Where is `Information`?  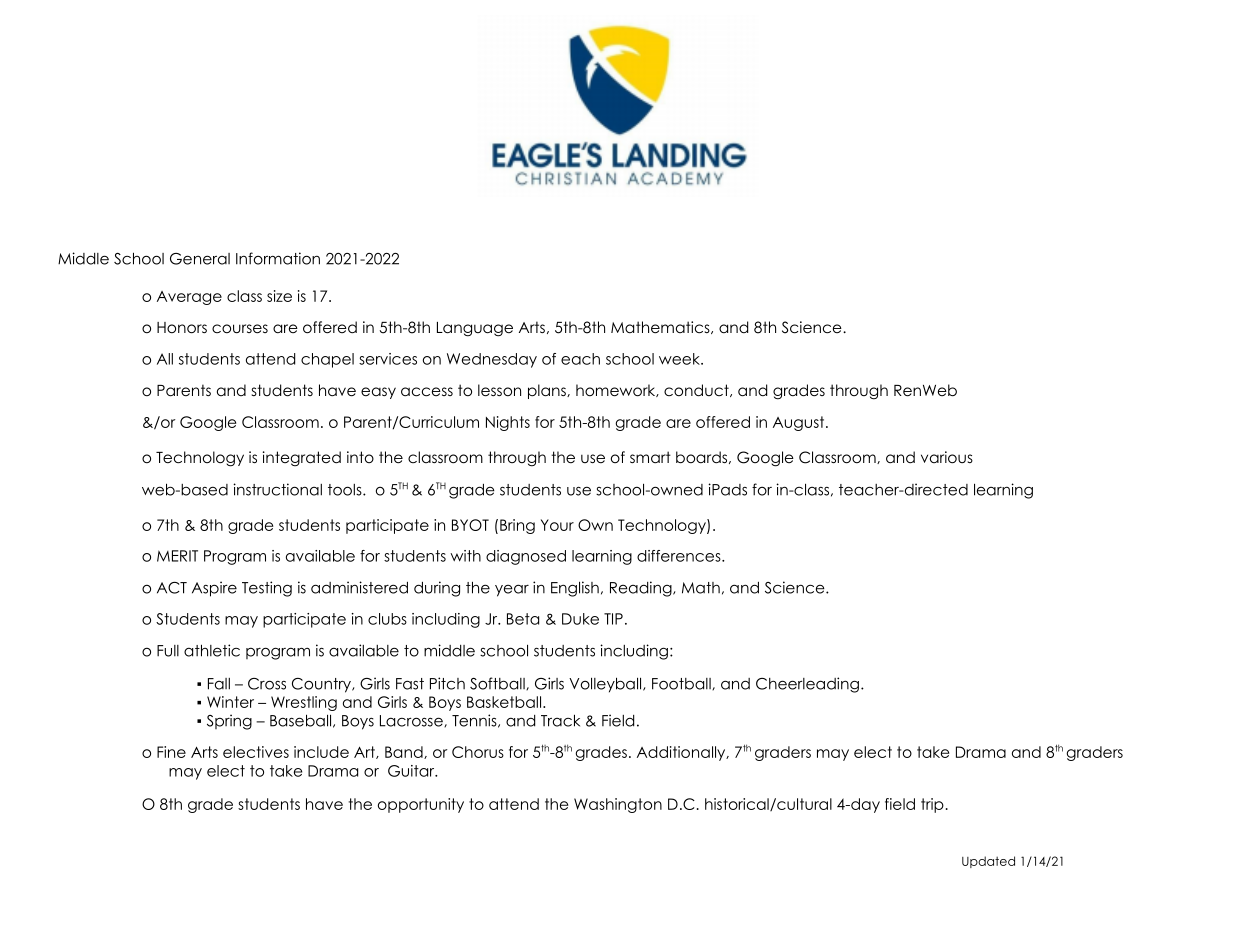
Information is located at coordinates (278, 258).
